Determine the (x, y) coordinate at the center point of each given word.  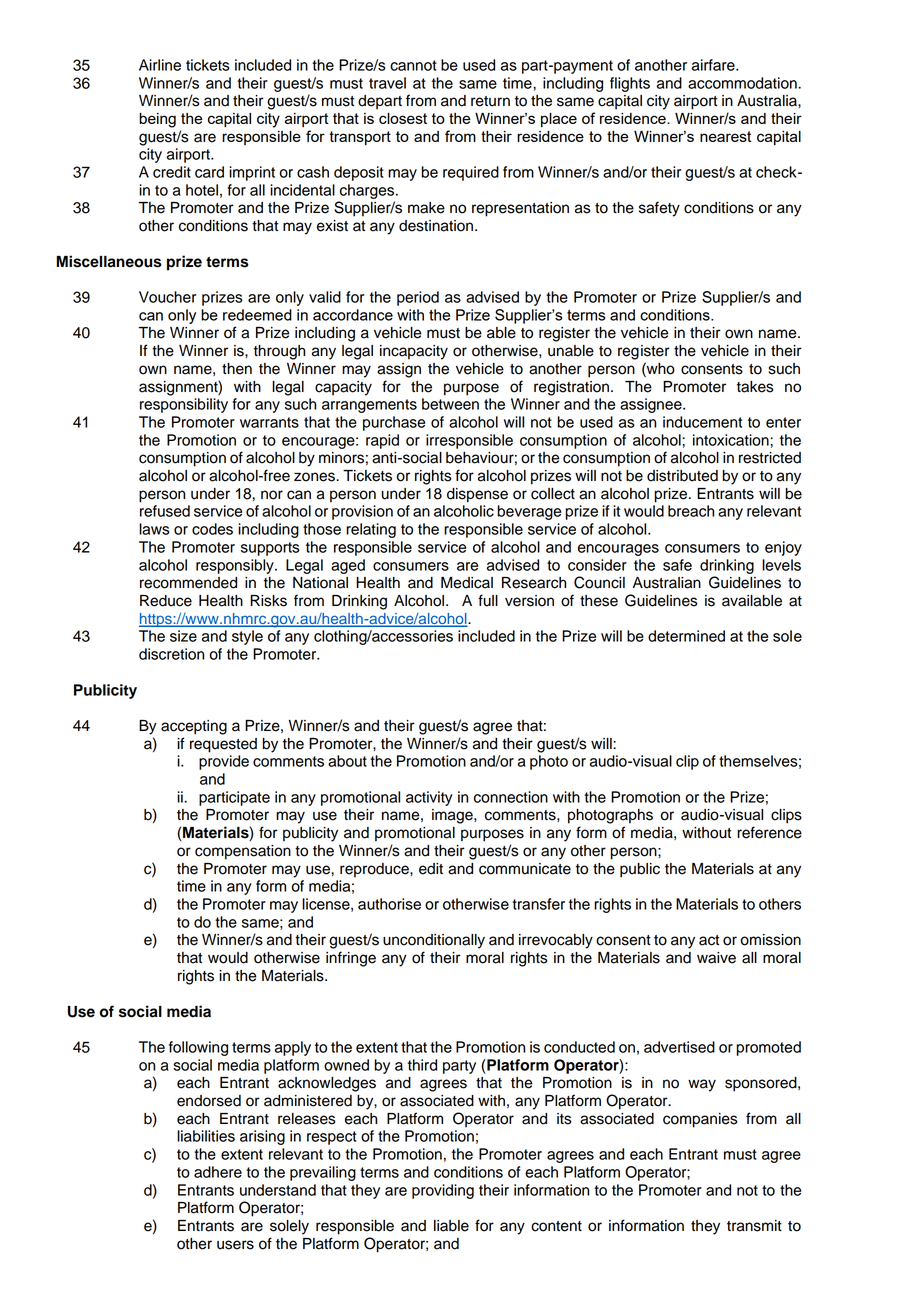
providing (443, 1191)
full (488, 600)
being (157, 120)
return (490, 101)
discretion (171, 654)
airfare (714, 65)
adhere (218, 1172)
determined (686, 636)
